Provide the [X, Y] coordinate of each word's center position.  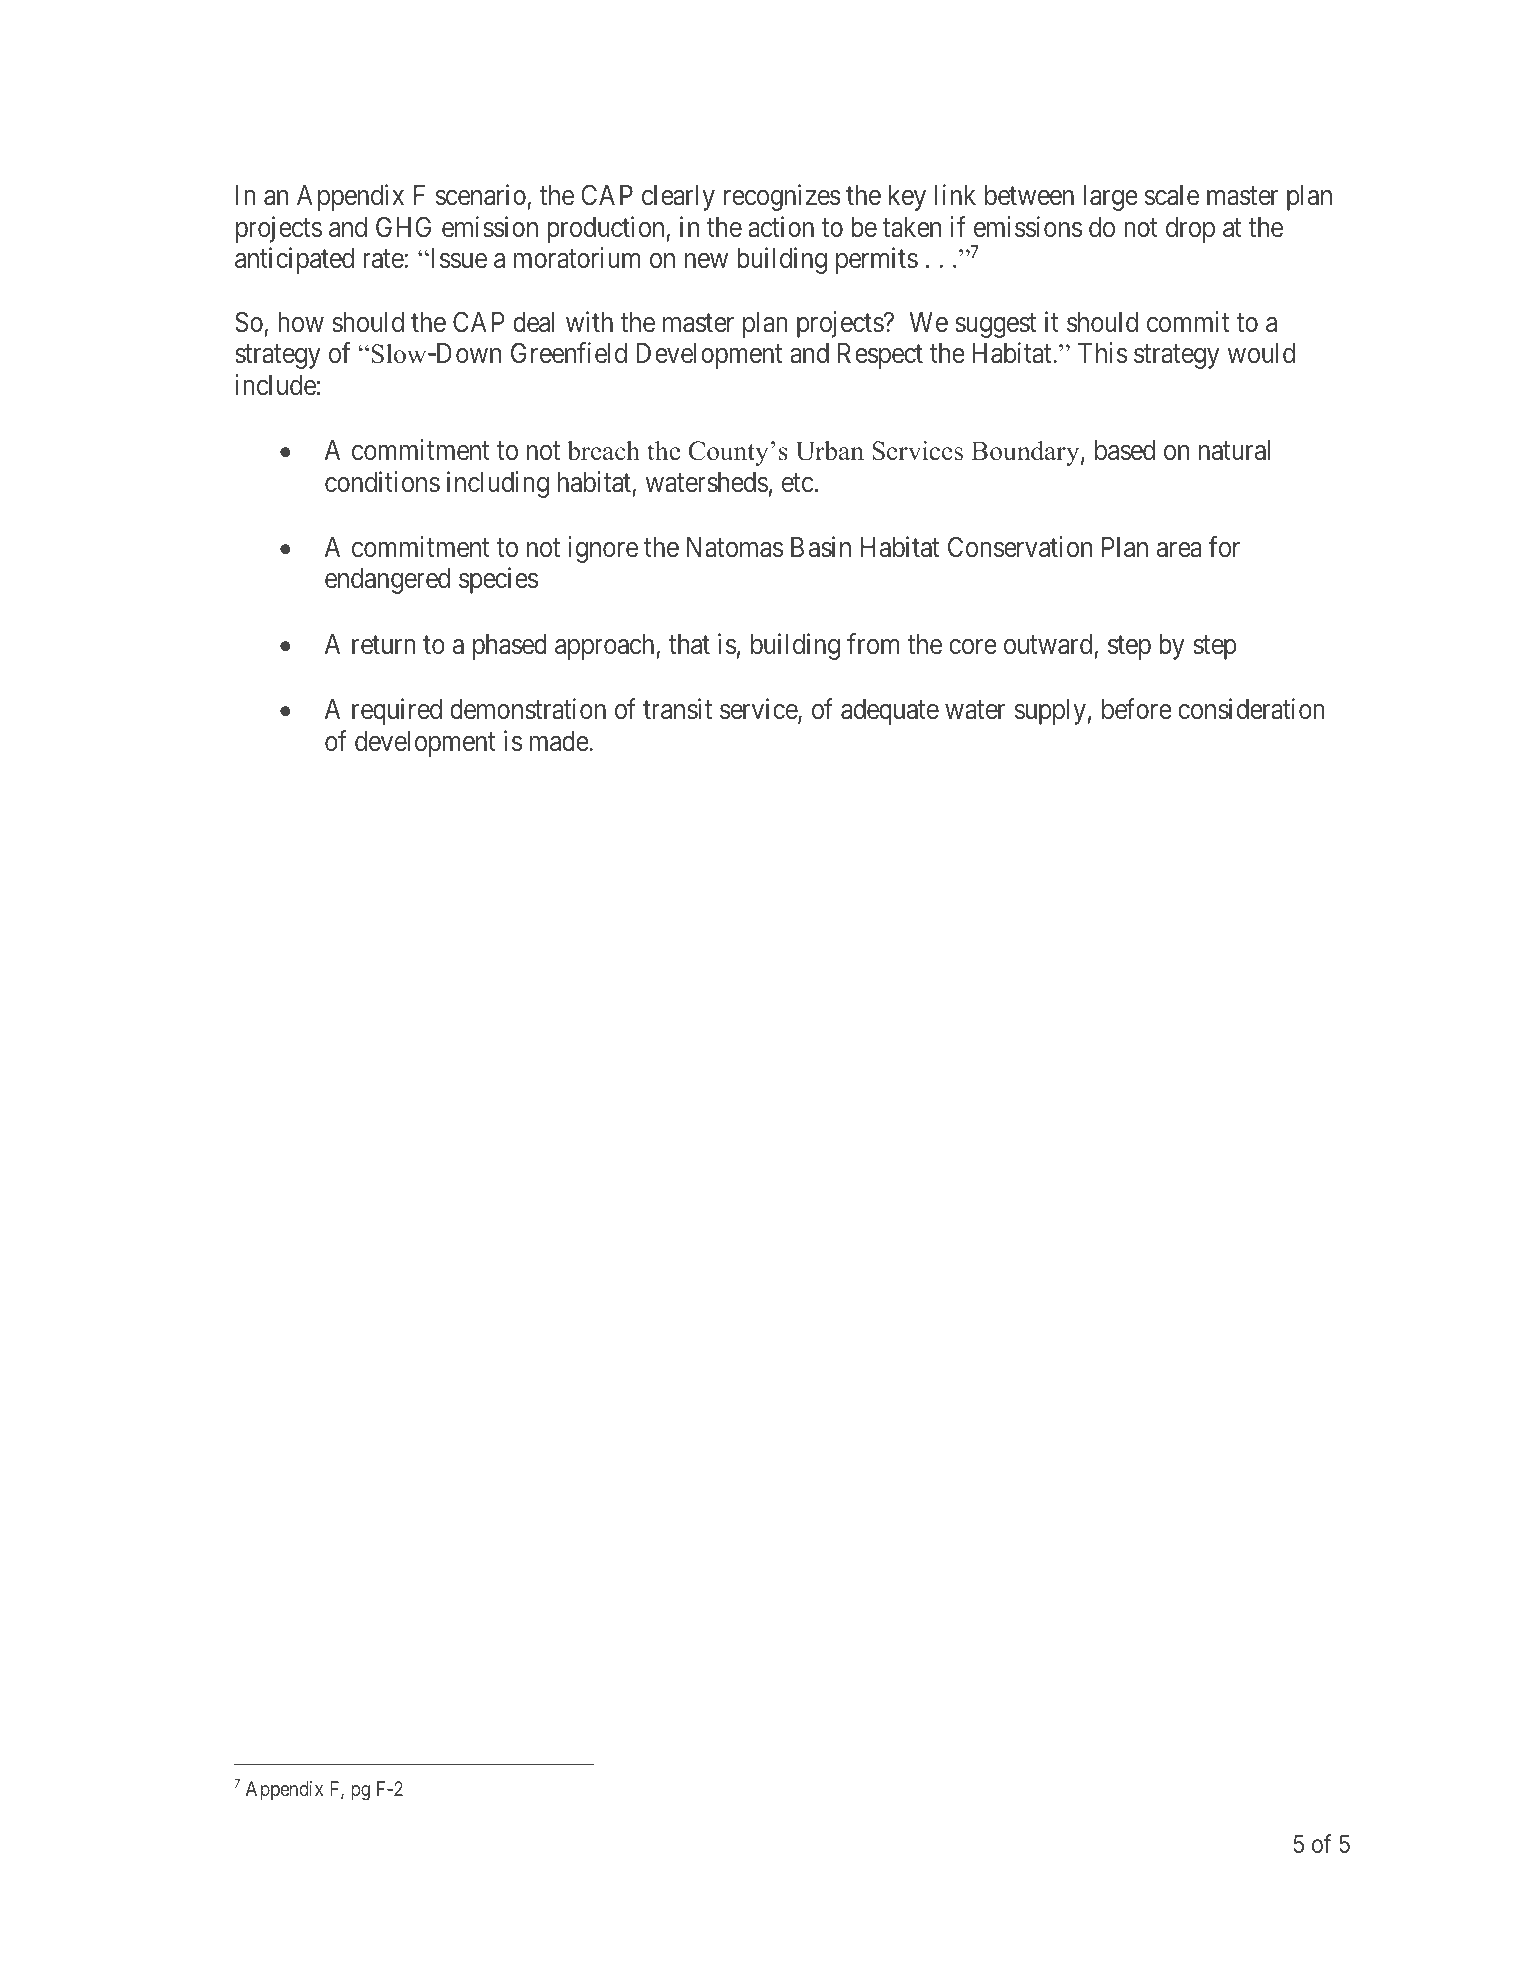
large [1110, 198]
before [1137, 709]
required [397, 711]
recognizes [782, 197]
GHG [403, 226]
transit [677, 709]
